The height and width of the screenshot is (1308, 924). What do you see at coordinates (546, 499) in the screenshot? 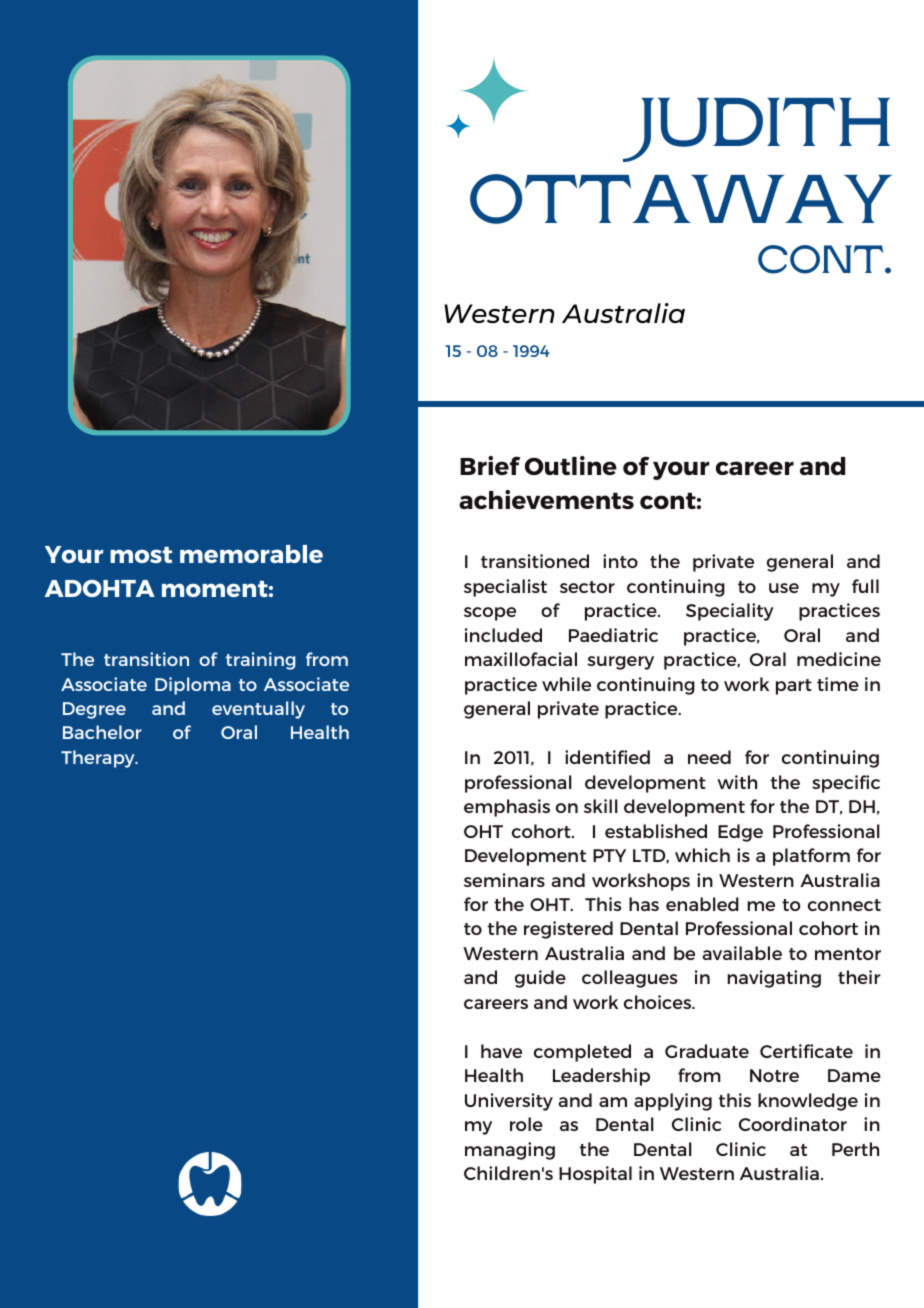
I see `achievements` at bounding box center [546, 499].
